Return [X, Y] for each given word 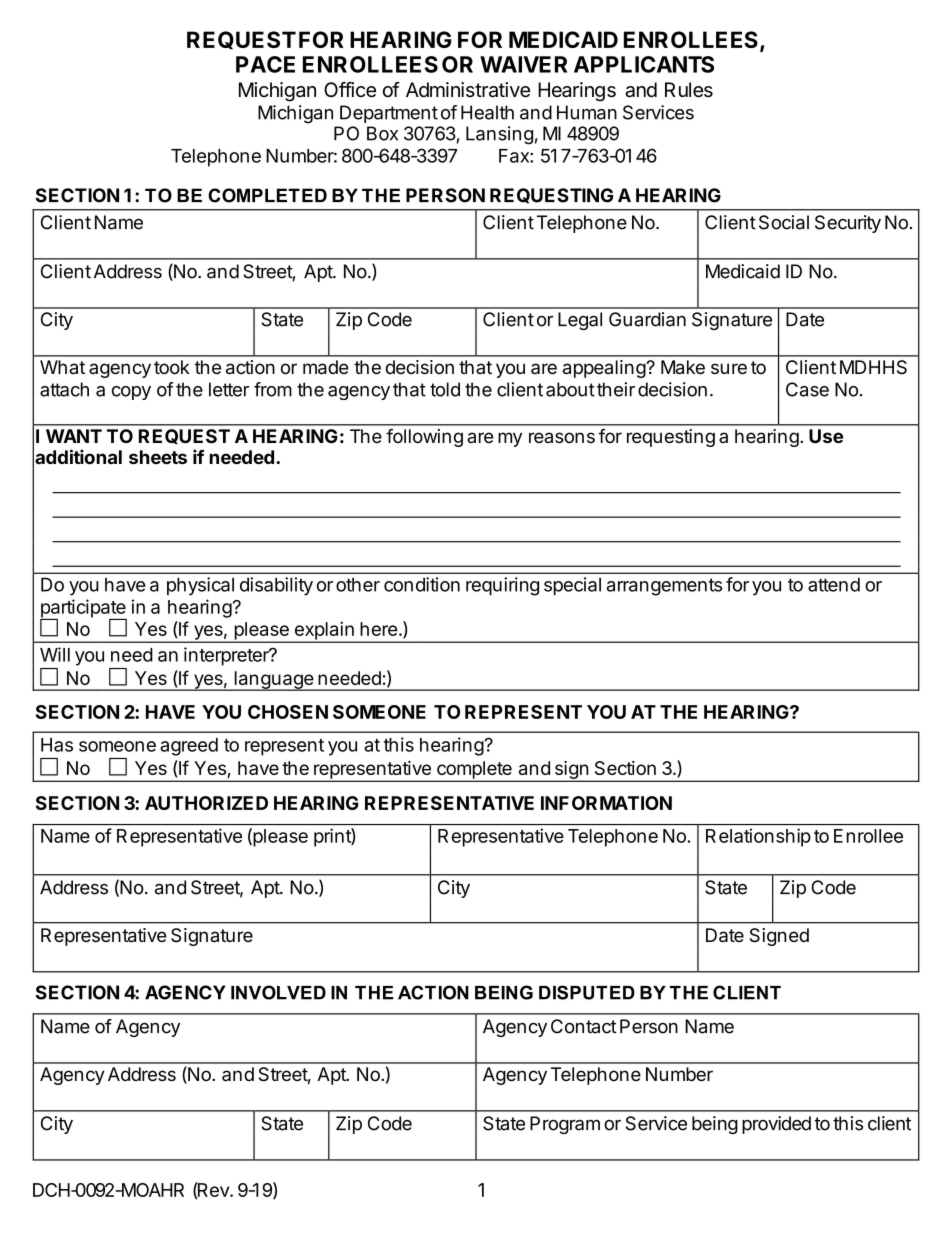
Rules [689, 90]
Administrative [468, 90]
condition [422, 584]
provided [776, 1125]
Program [565, 1125]
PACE [265, 64]
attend [834, 584]
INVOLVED [278, 992]
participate [83, 609]
